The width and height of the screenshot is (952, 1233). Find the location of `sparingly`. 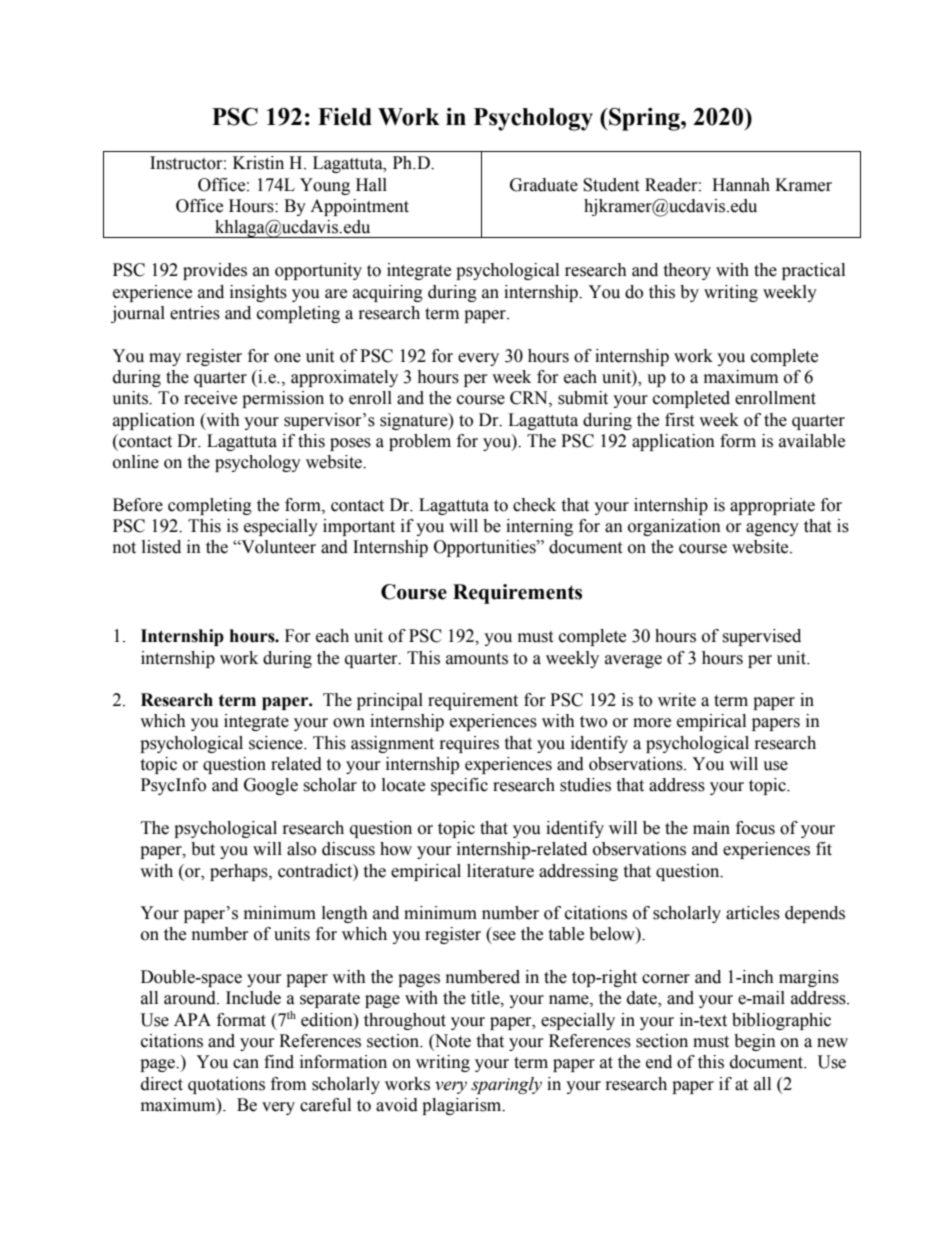

sparingly is located at coordinates (506, 1085).
